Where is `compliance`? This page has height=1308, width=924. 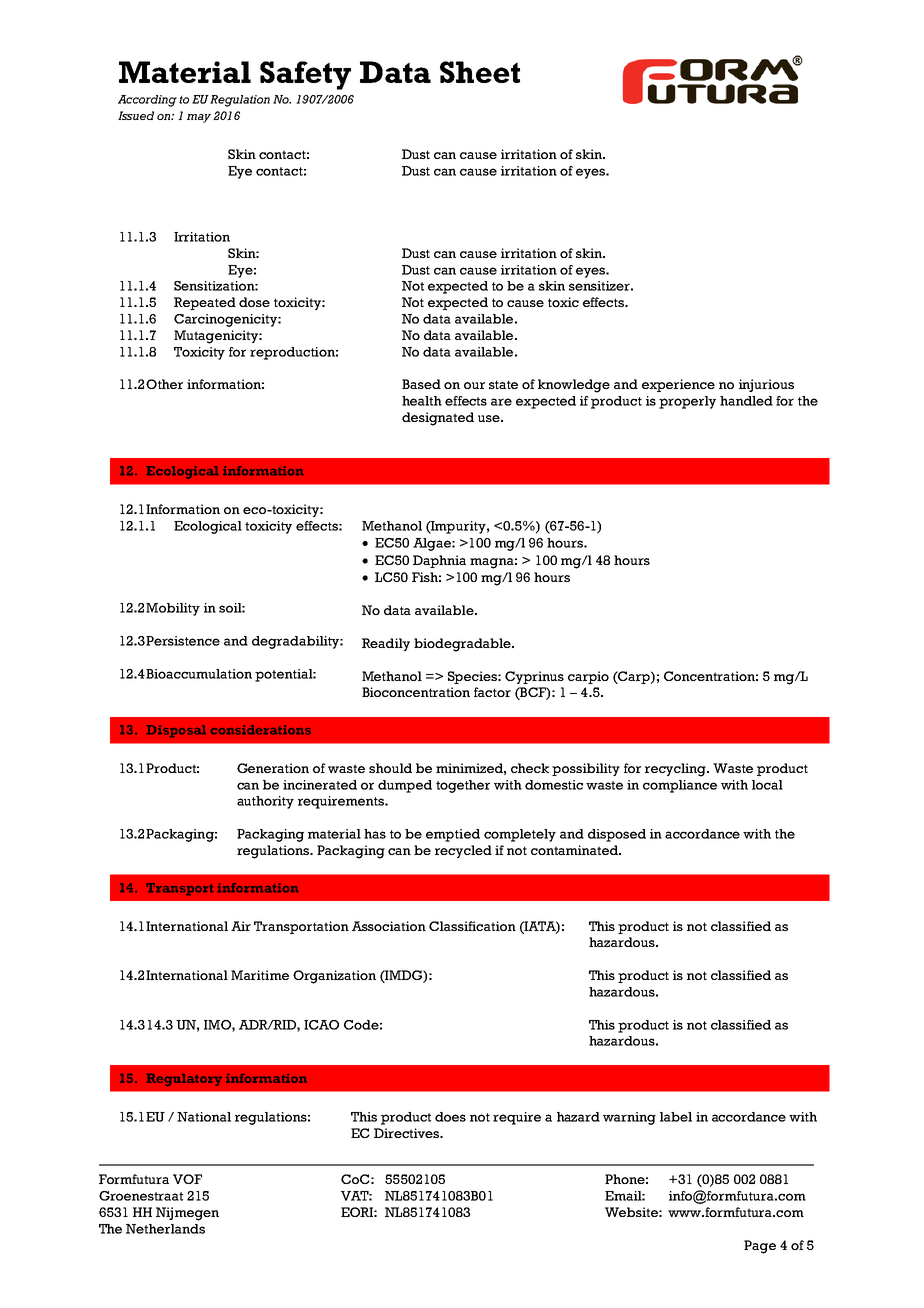
compliance is located at coordinates (680, 786).
